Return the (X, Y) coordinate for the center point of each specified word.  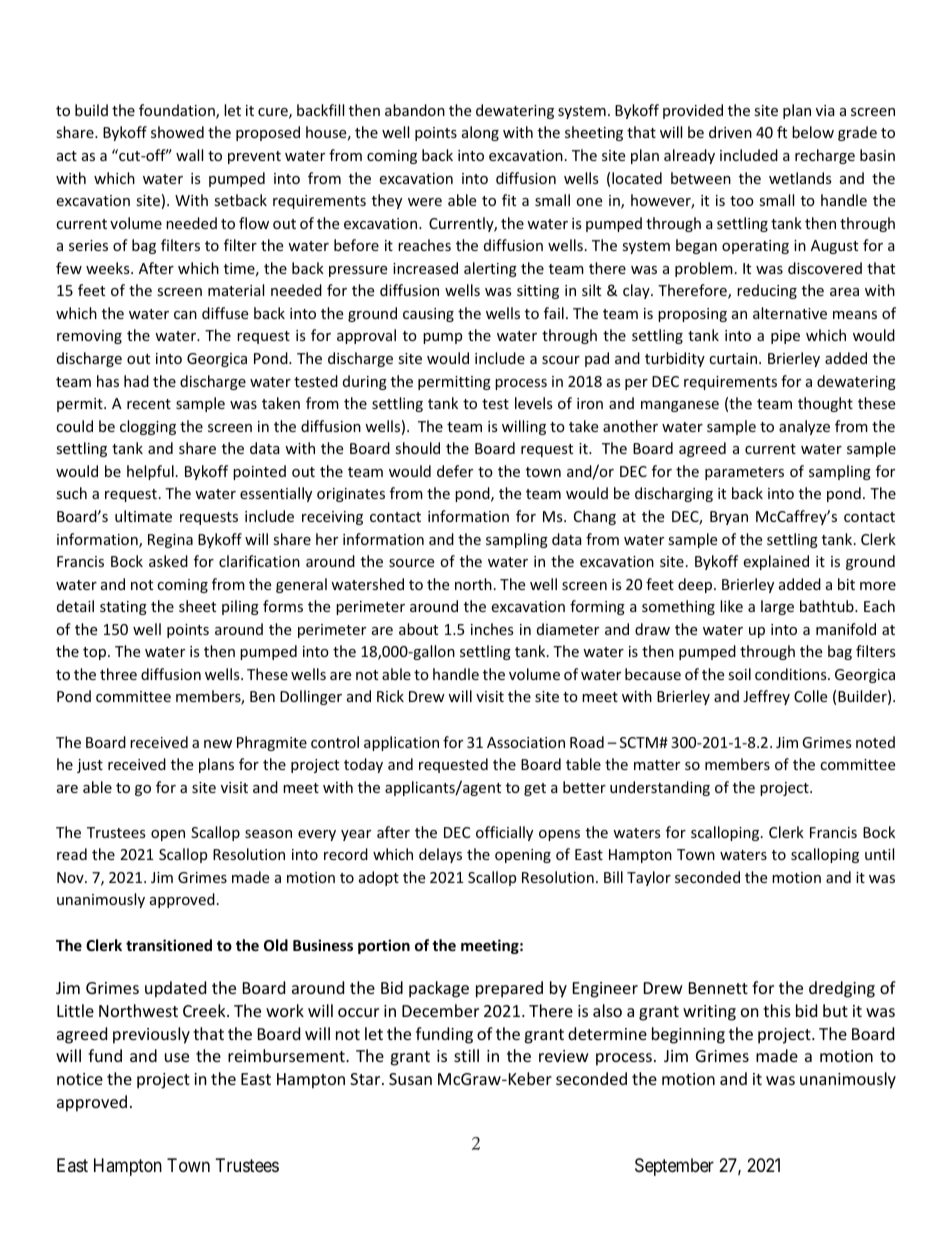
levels (534, 403)
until (879, 854)
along (480, 133)
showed (177, 132)
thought (825, 404)
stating (123, 608)
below (813, 132)
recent (149, 404)
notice (80, 1079)
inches (492, 629)
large (777, 607)
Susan (410, 1079)
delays (440, 855)
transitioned (169, 945)
